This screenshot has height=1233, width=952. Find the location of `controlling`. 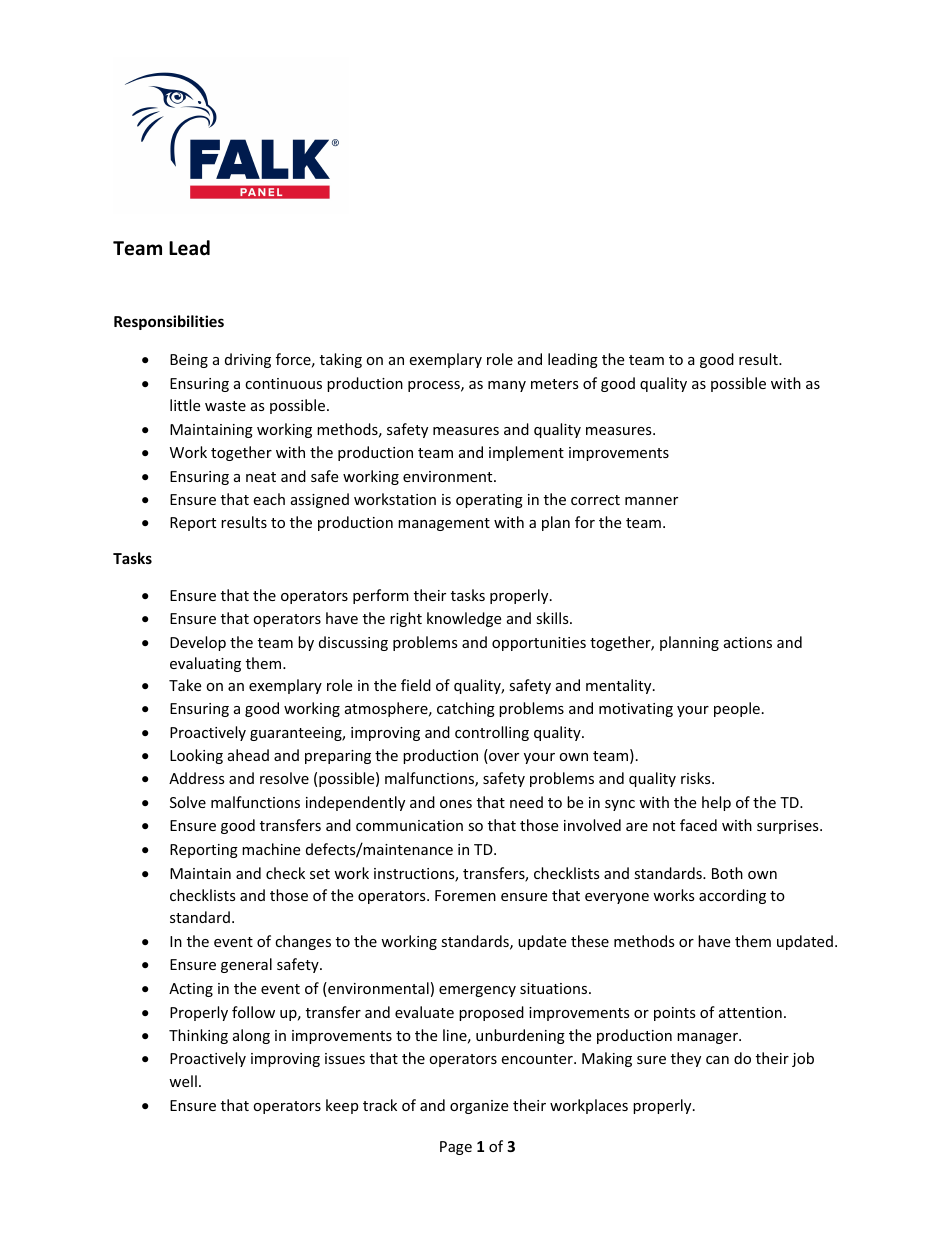

controlling is located at coordinates (492, 733).
